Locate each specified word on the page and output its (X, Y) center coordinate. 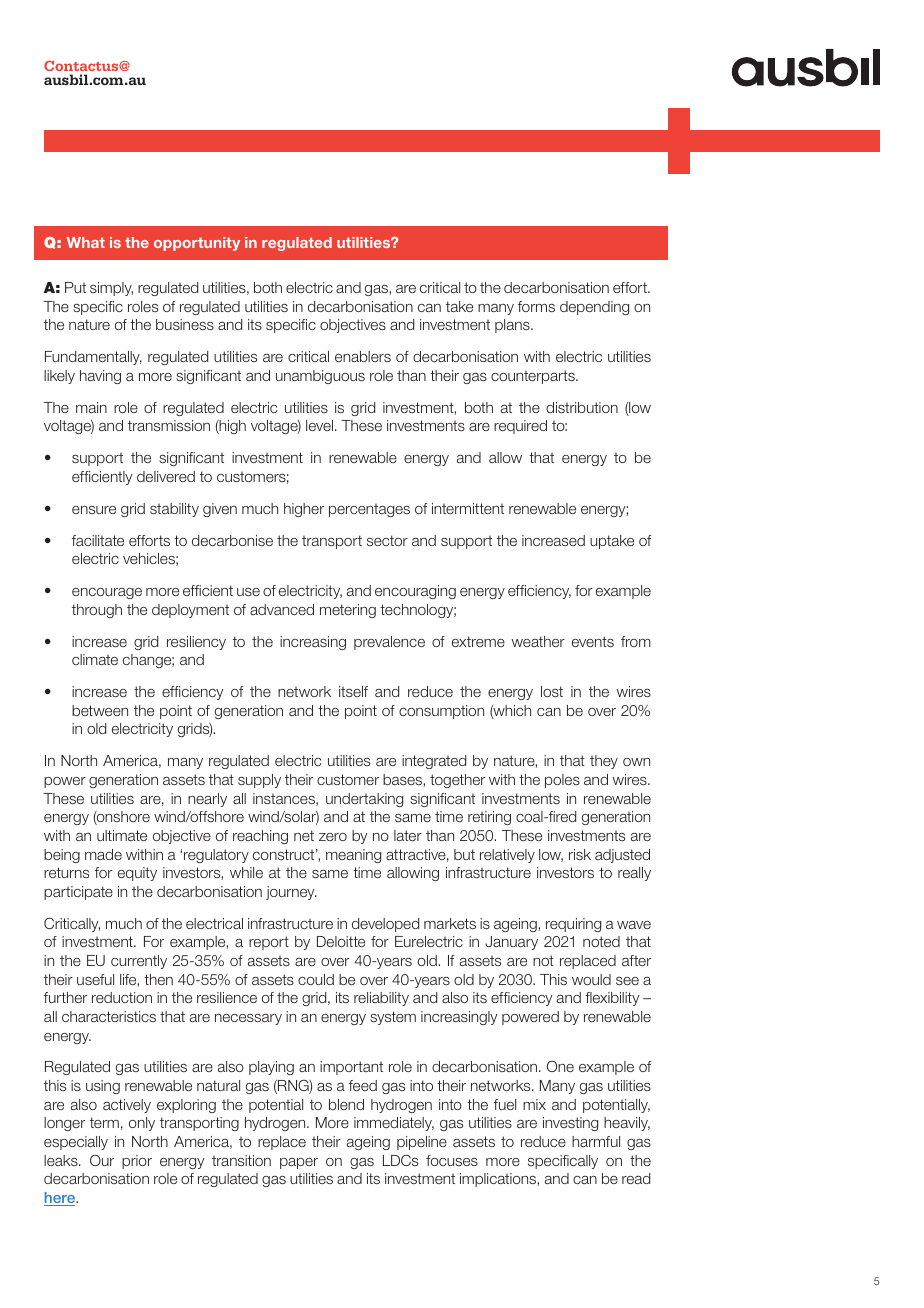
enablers (363, 356)
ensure (94, 510)
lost (552, 691)
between (100, 710)
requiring (573, 925)
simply (111, 289)
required (520, 427)
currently (139, 962)
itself (353, 691)
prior (137, 1162)
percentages (369, 510)
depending (594, 308)
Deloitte (341, 941)
